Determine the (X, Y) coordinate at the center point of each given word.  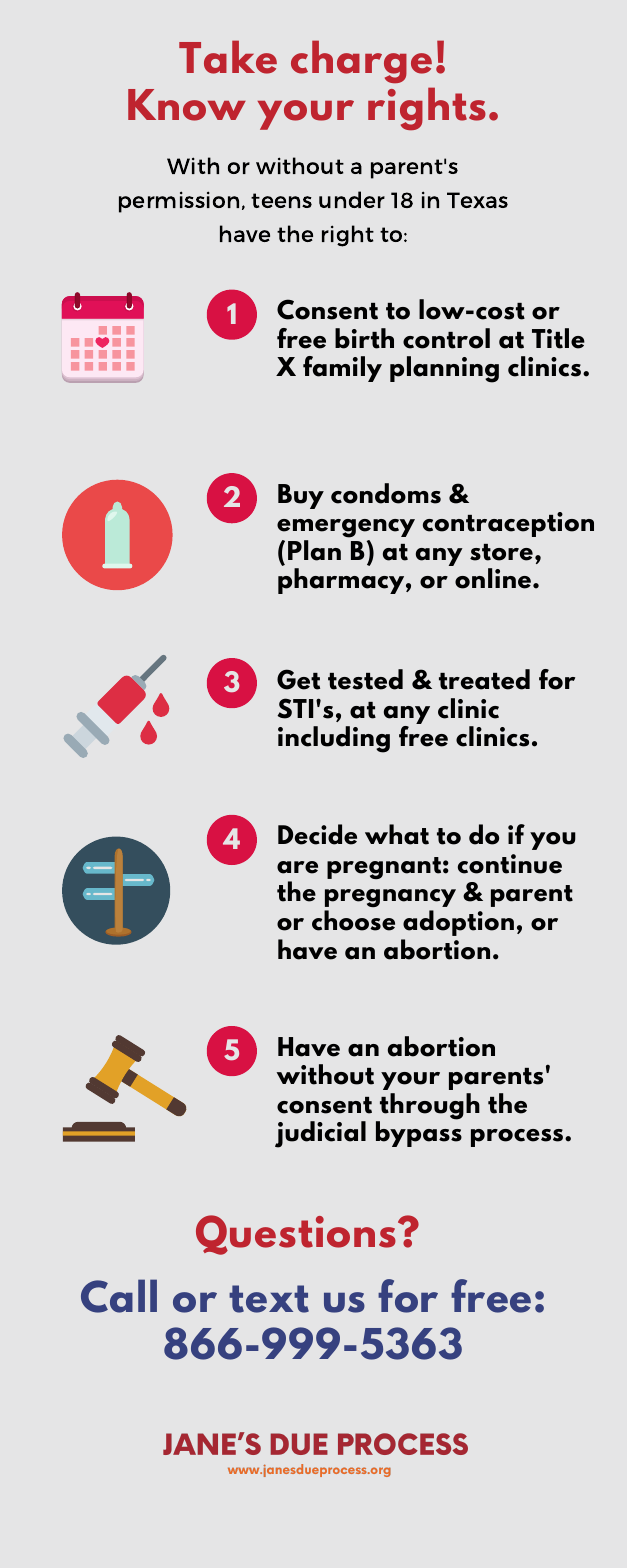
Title (558, 338)
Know (187, 105)
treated (484, 679)
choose (353, 920)
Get (298, 679)
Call (119, 1296)
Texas (477, 200)
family (342, 369)
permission (179, 202)
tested (365, 679)
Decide (317, 834)
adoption (458, 923)
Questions (296, 1235)
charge (361, 61)
